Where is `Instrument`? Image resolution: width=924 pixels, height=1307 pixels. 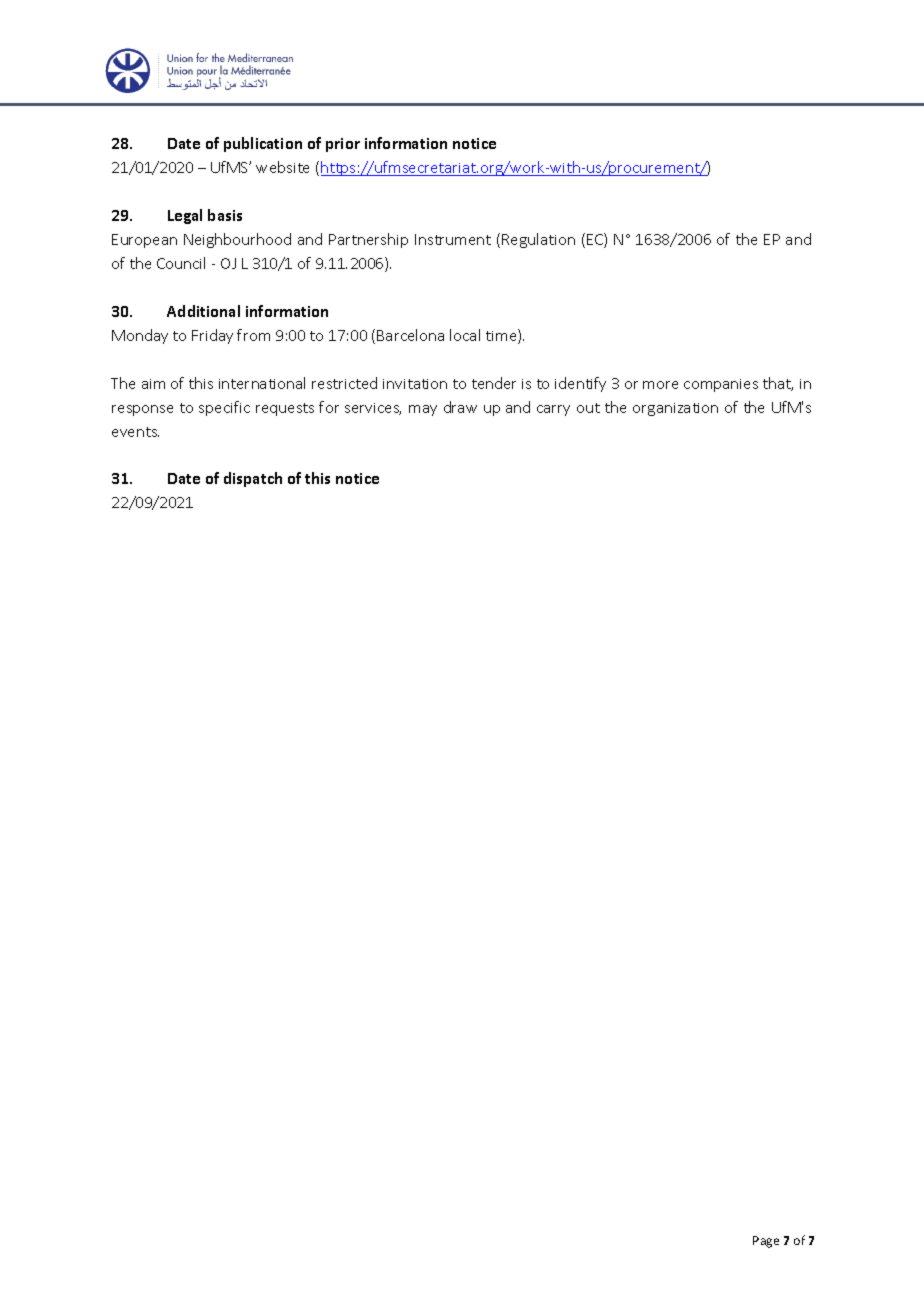 Instrument is located at coordinates (453, 239).
